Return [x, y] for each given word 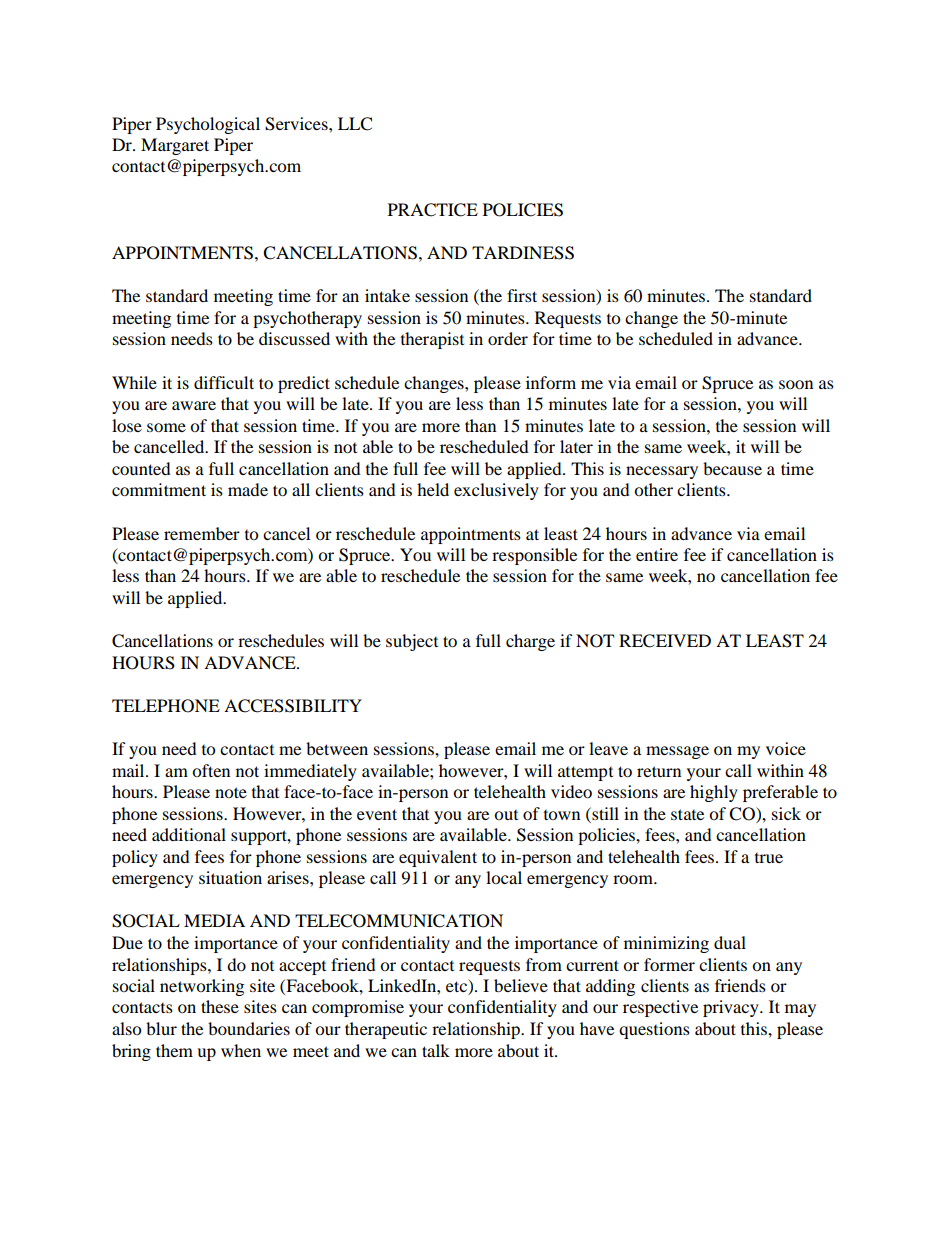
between [337, 748]
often [211, 770]
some [166, 427]
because [732, 468]
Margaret [175, 146]
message [677, 752]
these [220, 1006]
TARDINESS [523, 253]
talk [436, 1050]
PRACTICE [433, 210]
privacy [732, 1008]
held [433, 489]
